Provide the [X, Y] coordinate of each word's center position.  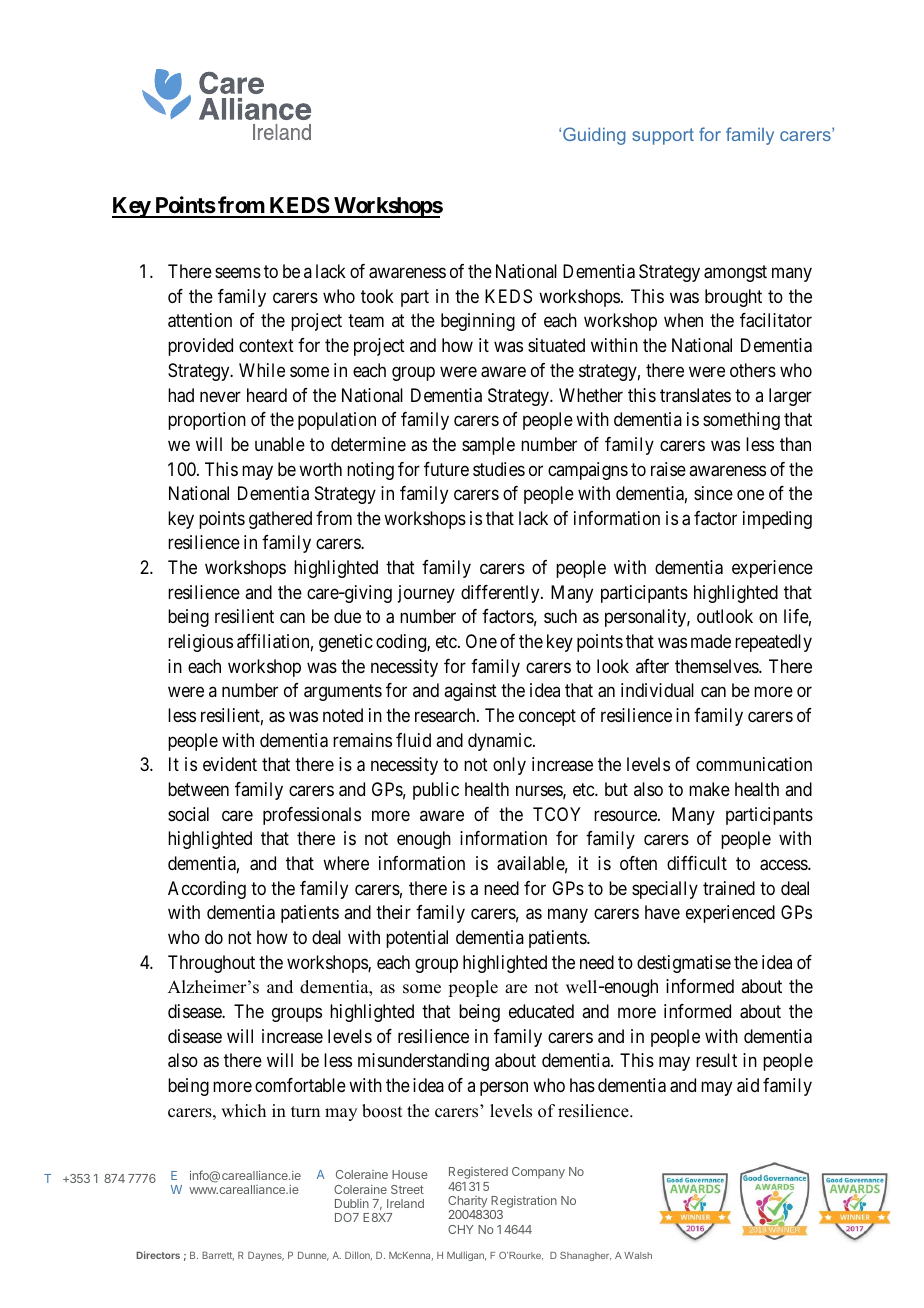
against [470, 692]
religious [200, 643]
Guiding [594, 136]
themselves [717, 666]
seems [238, 273]
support [663, 136]
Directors [158, 1255]
